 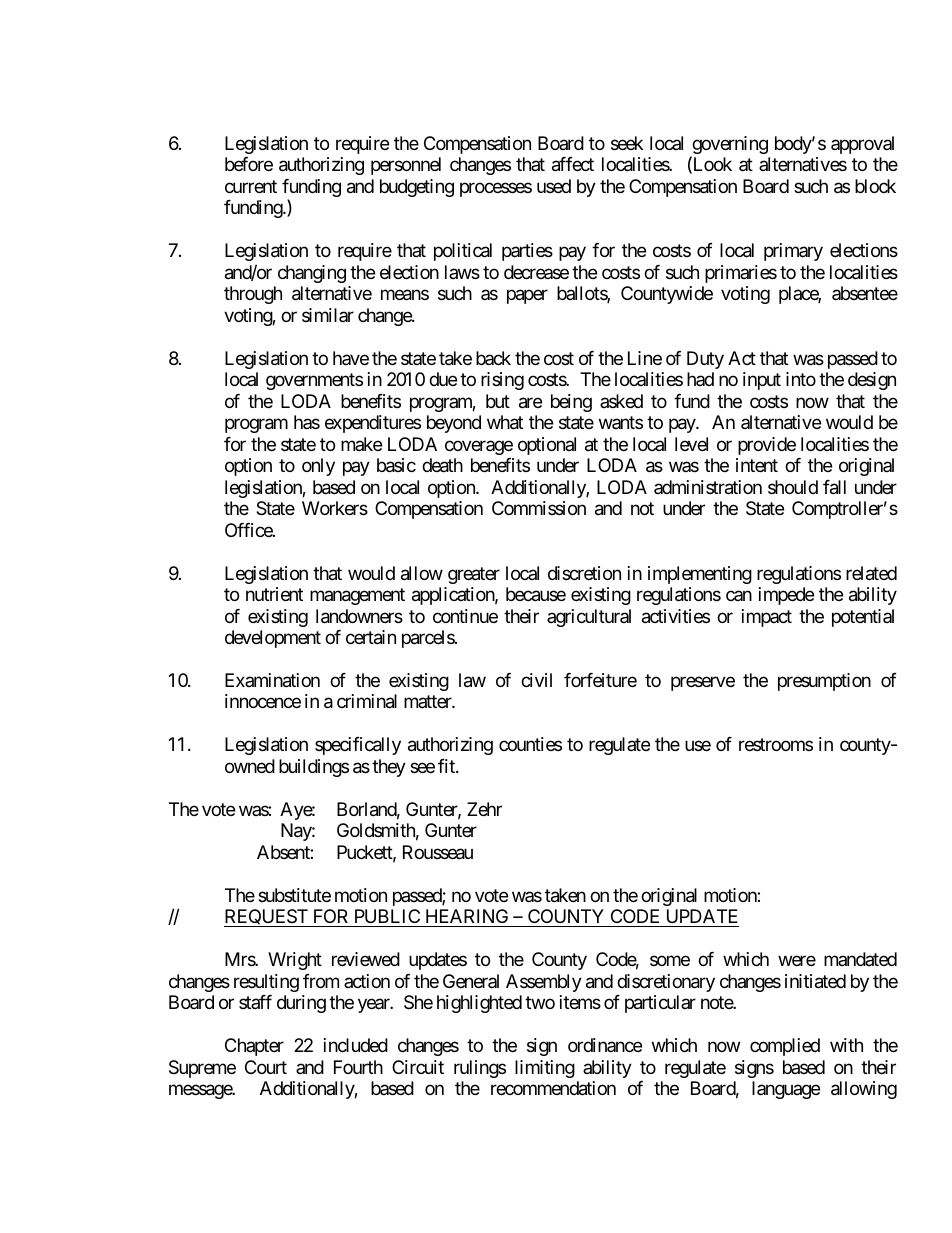 I want to click on complied, so click(x=785, y=1047).
